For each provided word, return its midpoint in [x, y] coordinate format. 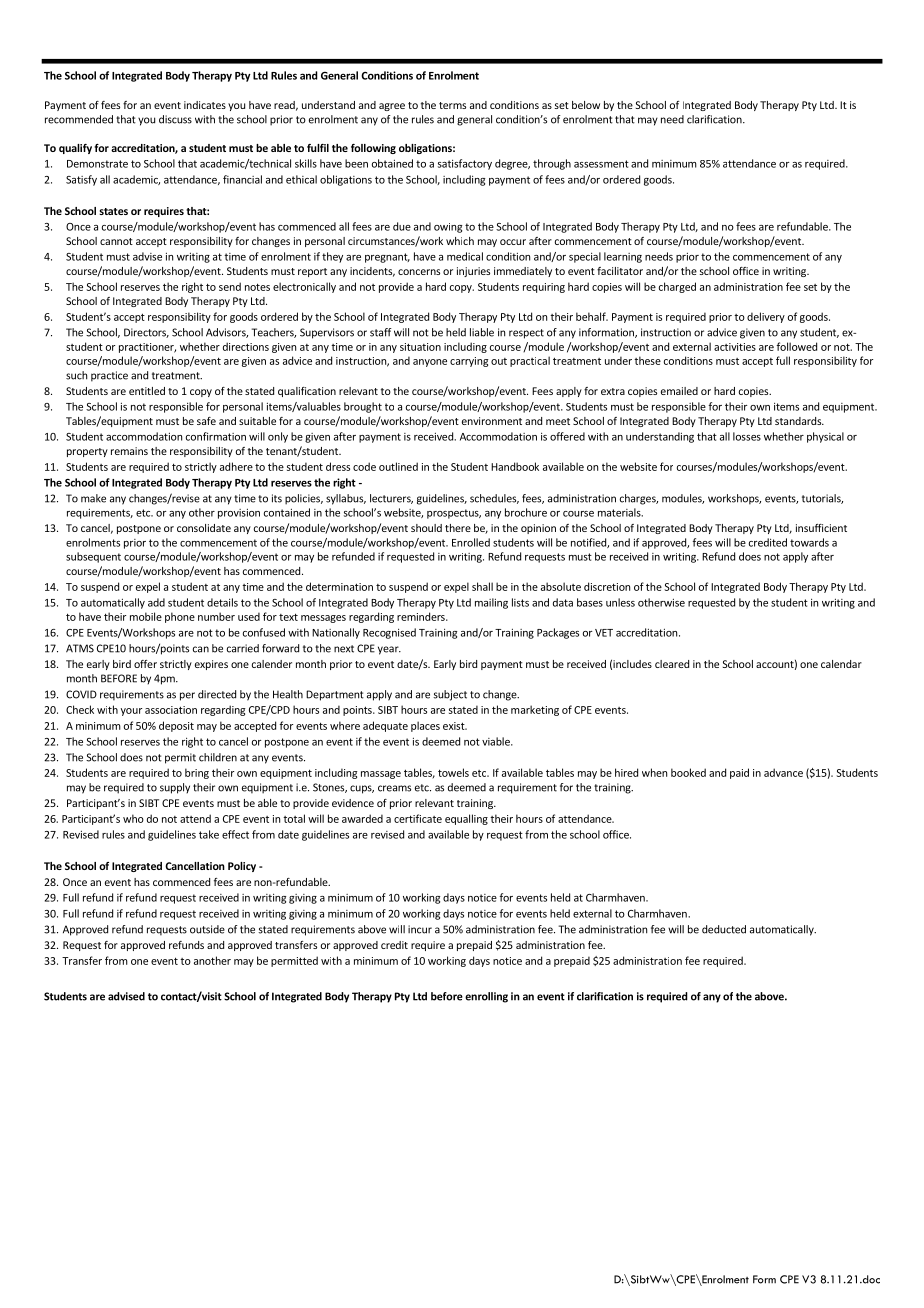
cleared [672, 664]
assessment [601, 164]
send [230, 286]
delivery [766, 317]
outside [207, 929]
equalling [466, 819]
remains [129, 451]
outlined [398, 466]
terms [452, 105]
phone [180, 617]
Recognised [389, 633]
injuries [473, 272]
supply [175, 788]
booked [688, 772]
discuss [175, 119]
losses [747, 436]
